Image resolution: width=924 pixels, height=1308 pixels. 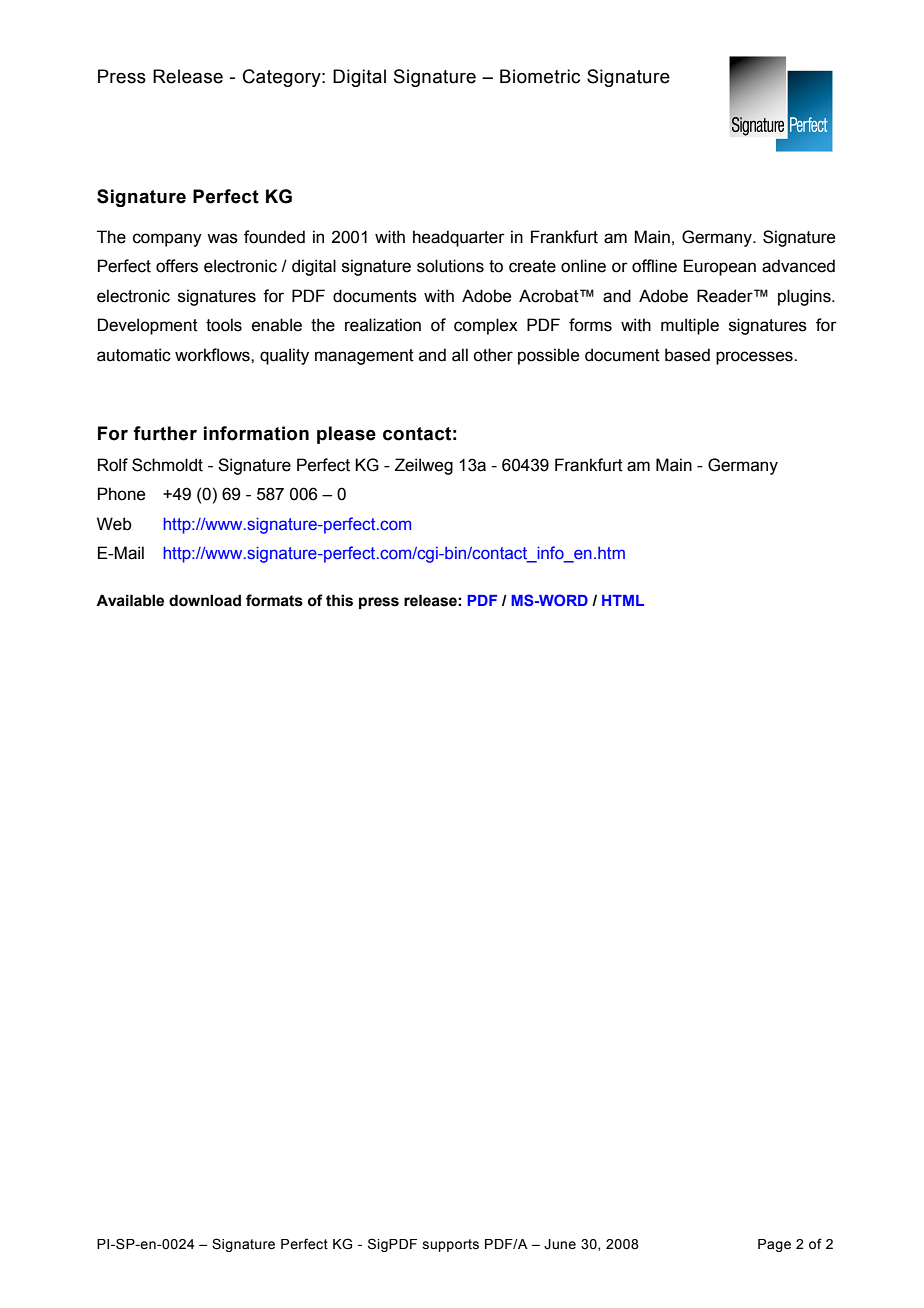 I want to click on was, so click(x=222, y=238).
